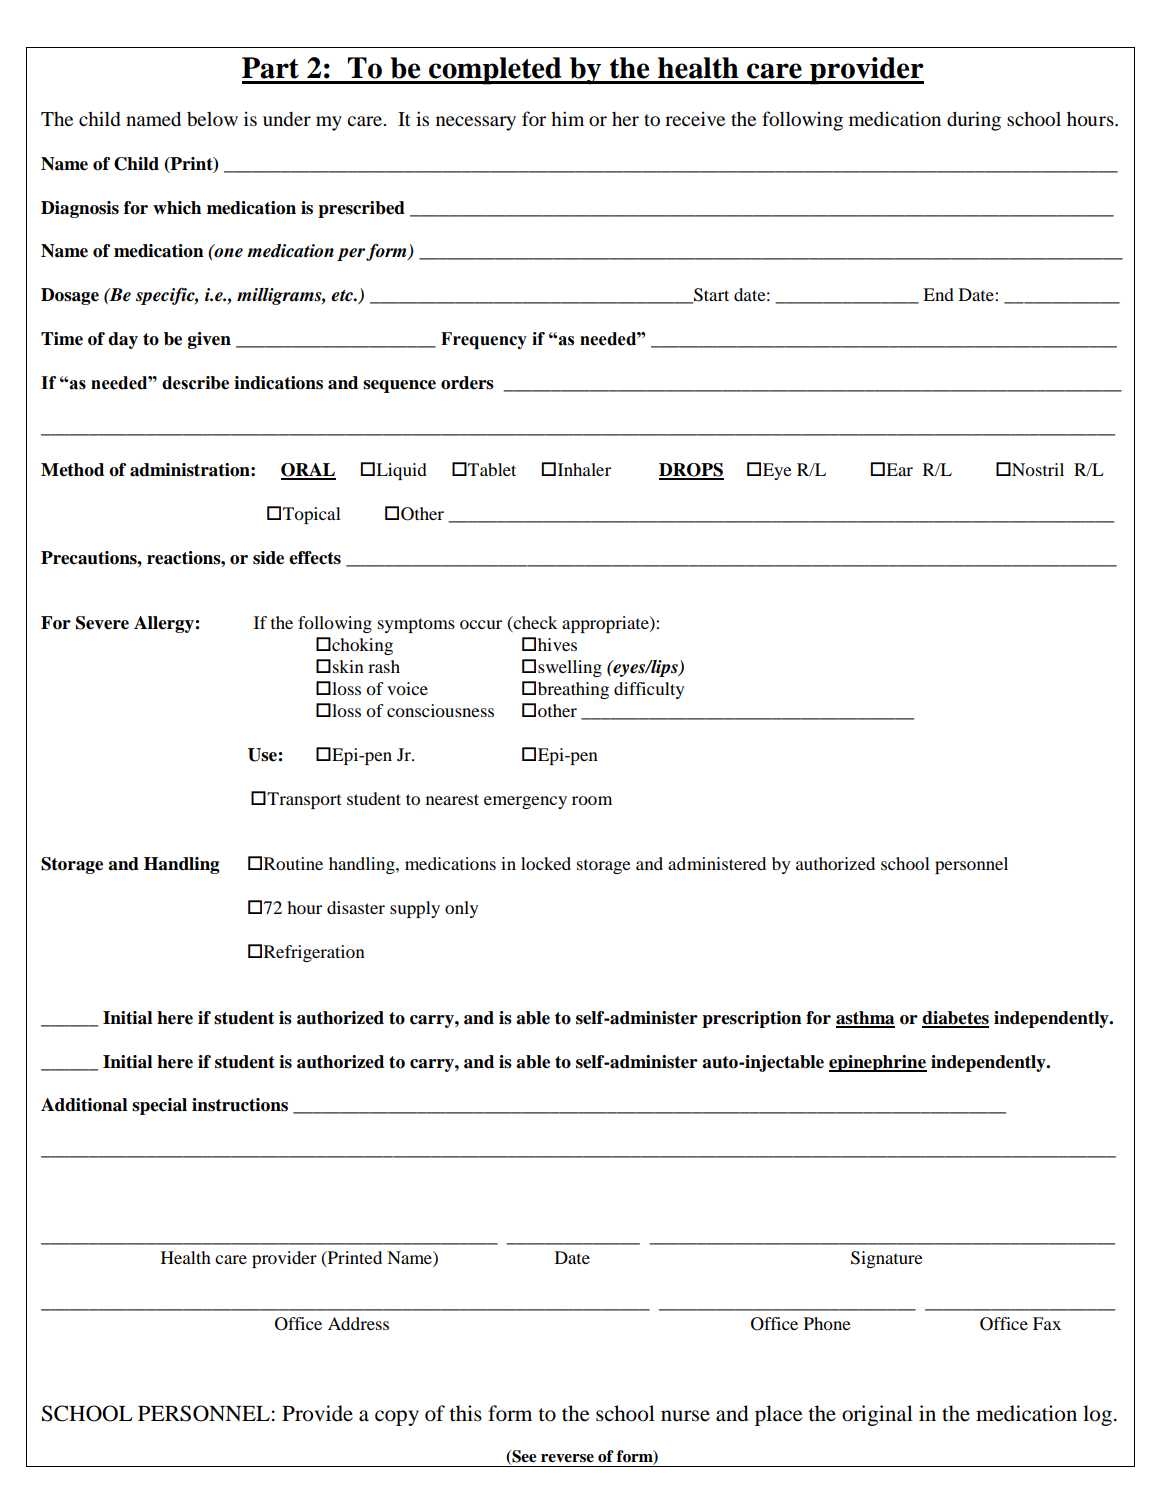 Image resolution: width=1165 pixels, height=1507 pixels. Describe the element at coordinates (691, 471) in the screenshot. I see `DROPS` at that location.
